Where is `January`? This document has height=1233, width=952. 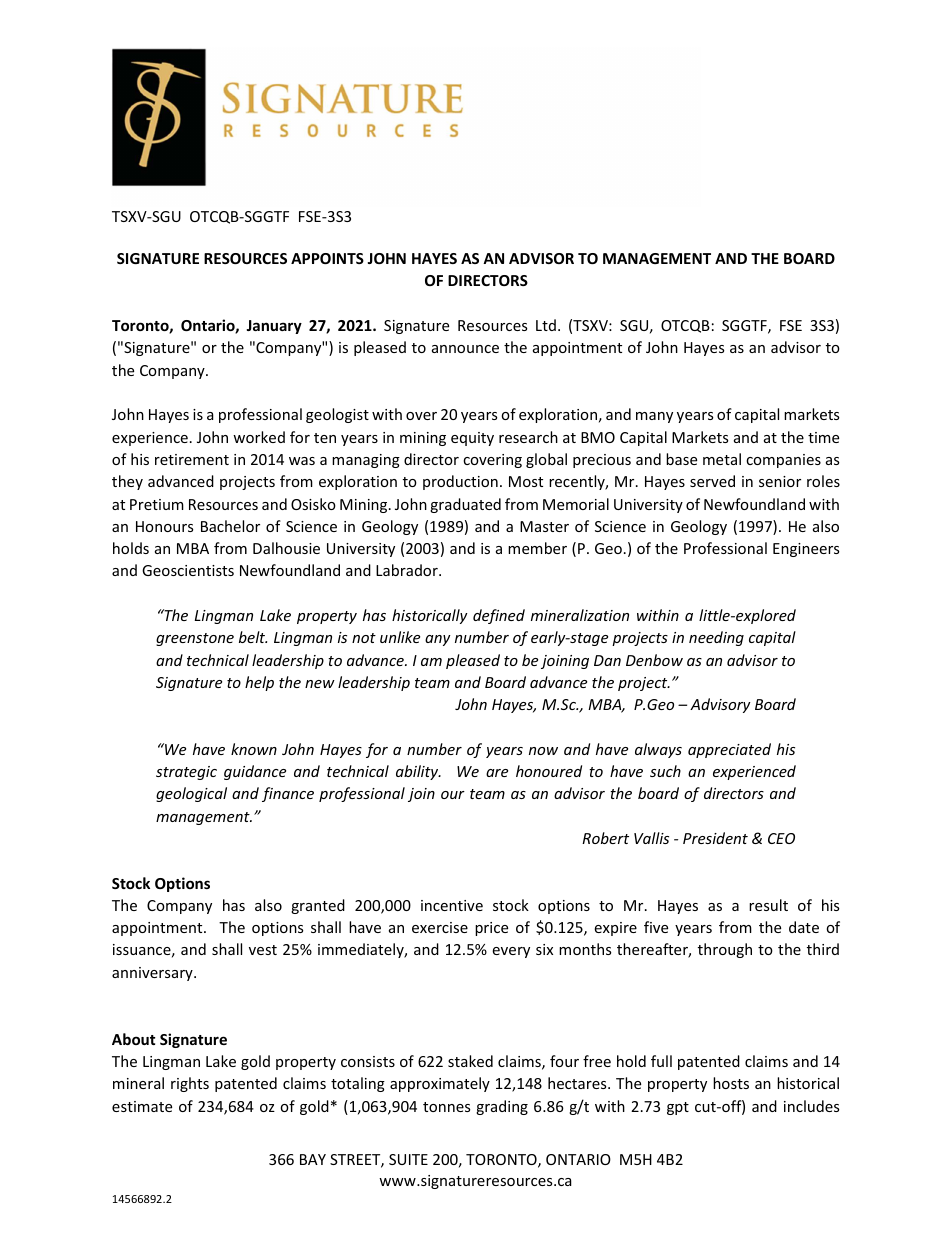 January is located at coordinates (274, 327).
